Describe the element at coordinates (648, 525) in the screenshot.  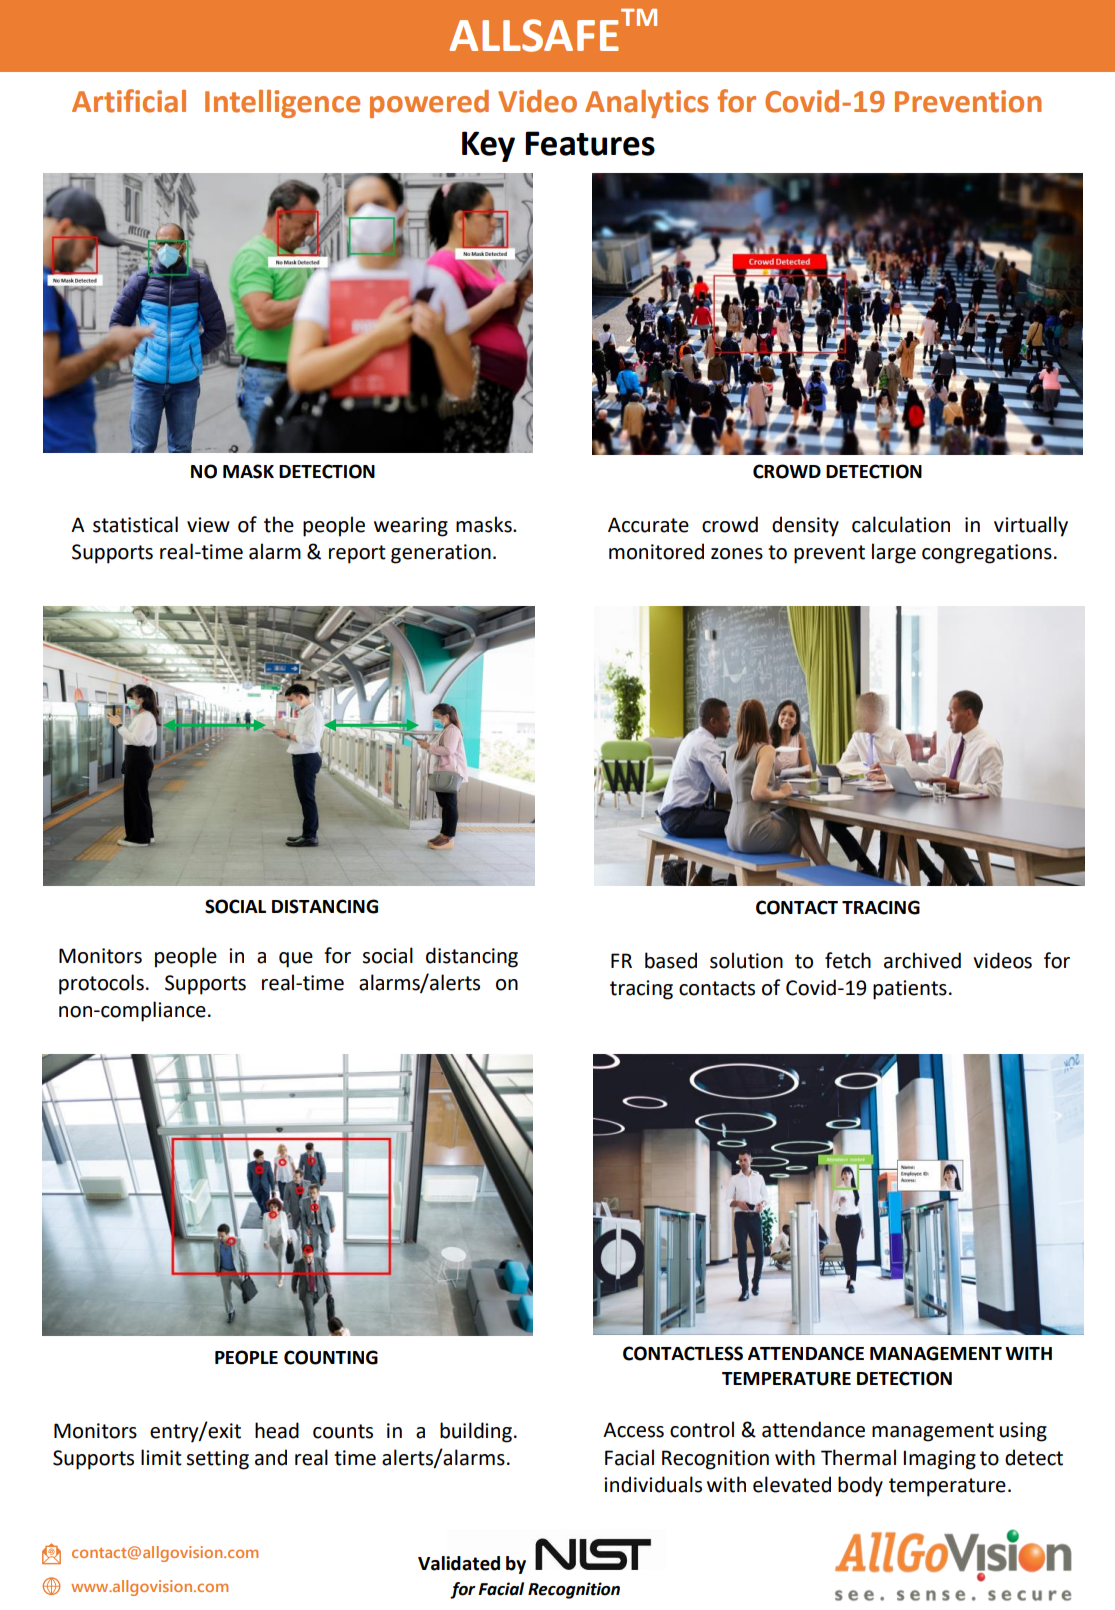
I see `Accurate` at that location.
